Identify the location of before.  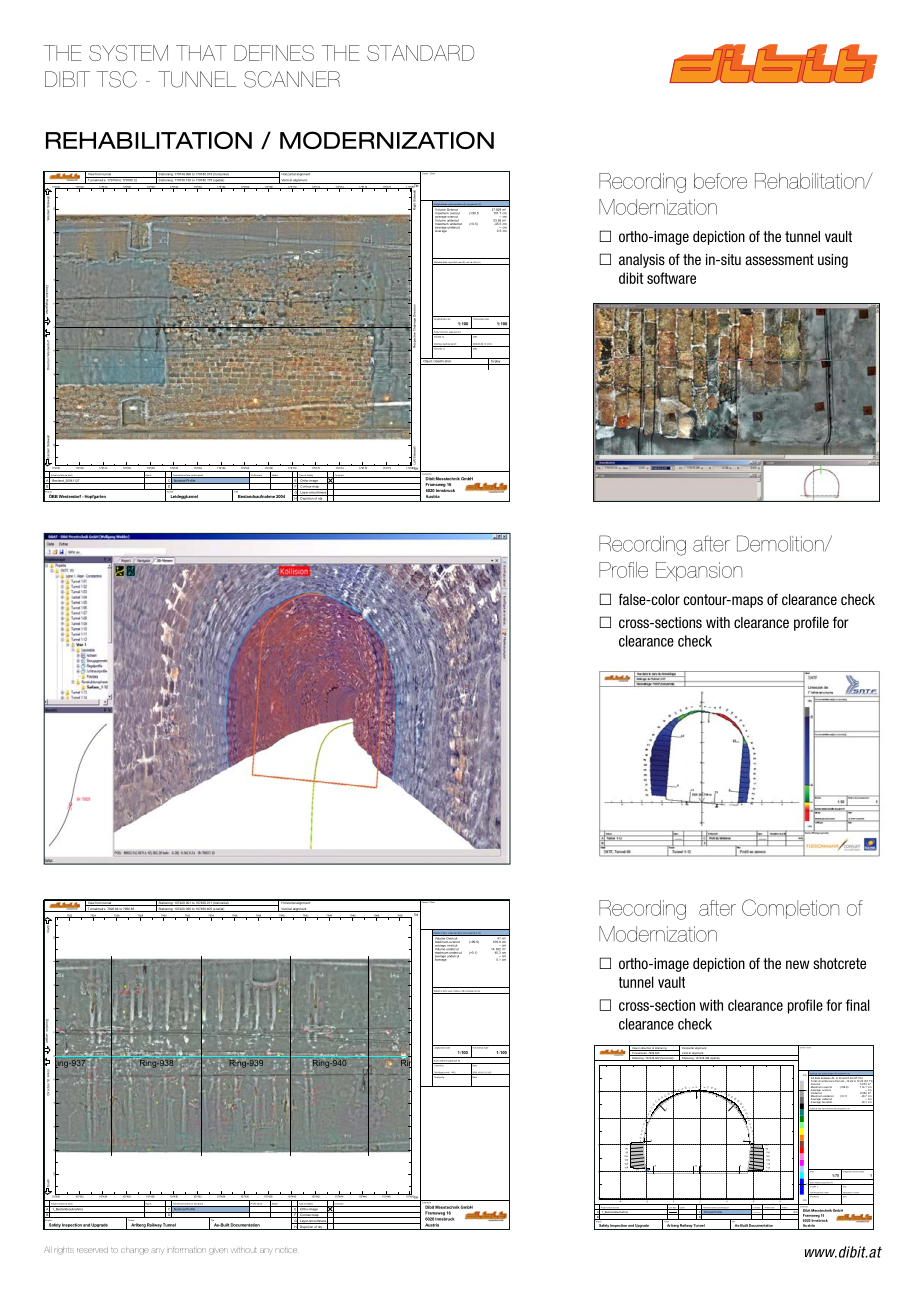
(720, 181).
